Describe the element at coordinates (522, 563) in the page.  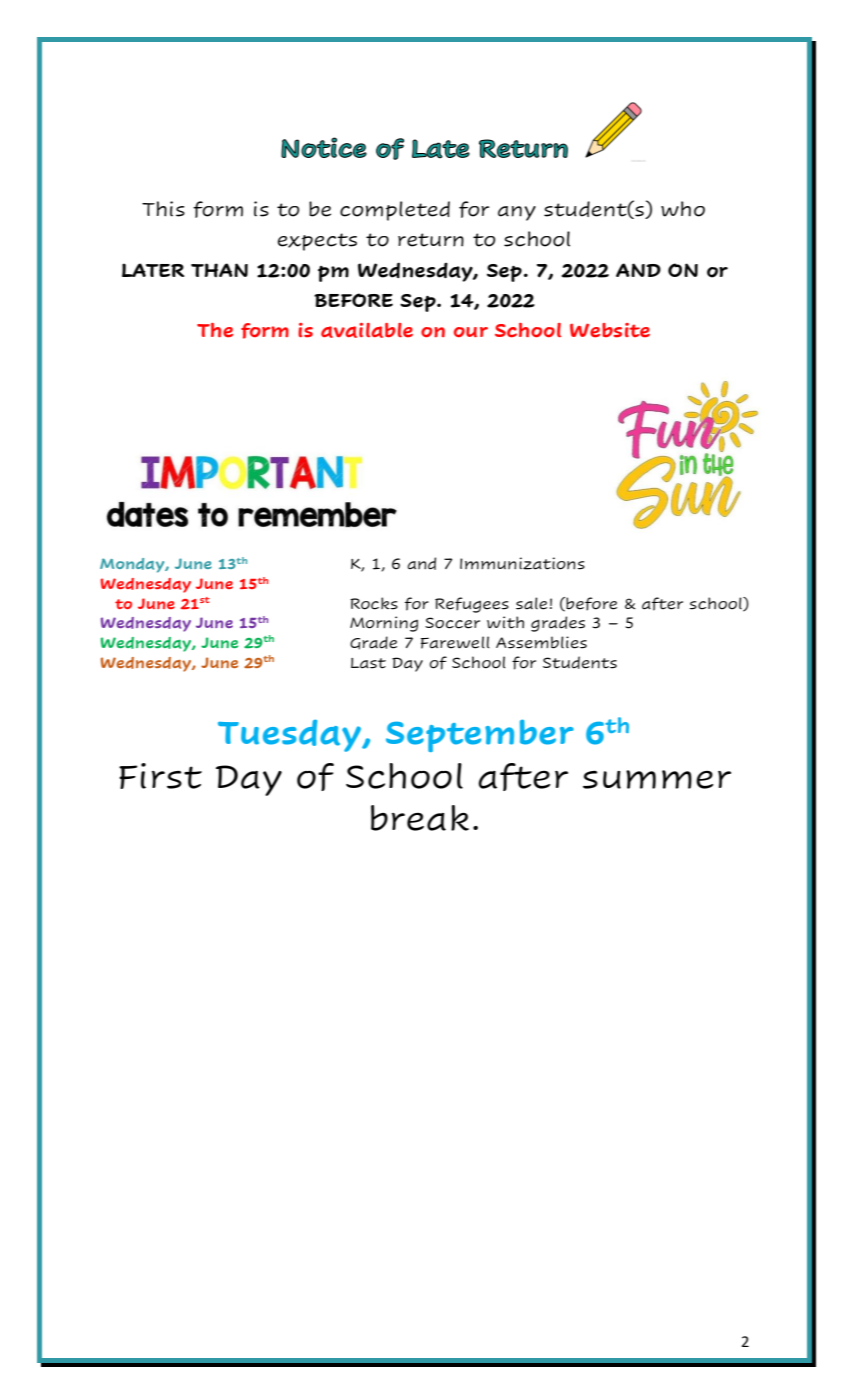
I see `Immunizations` at that location.
